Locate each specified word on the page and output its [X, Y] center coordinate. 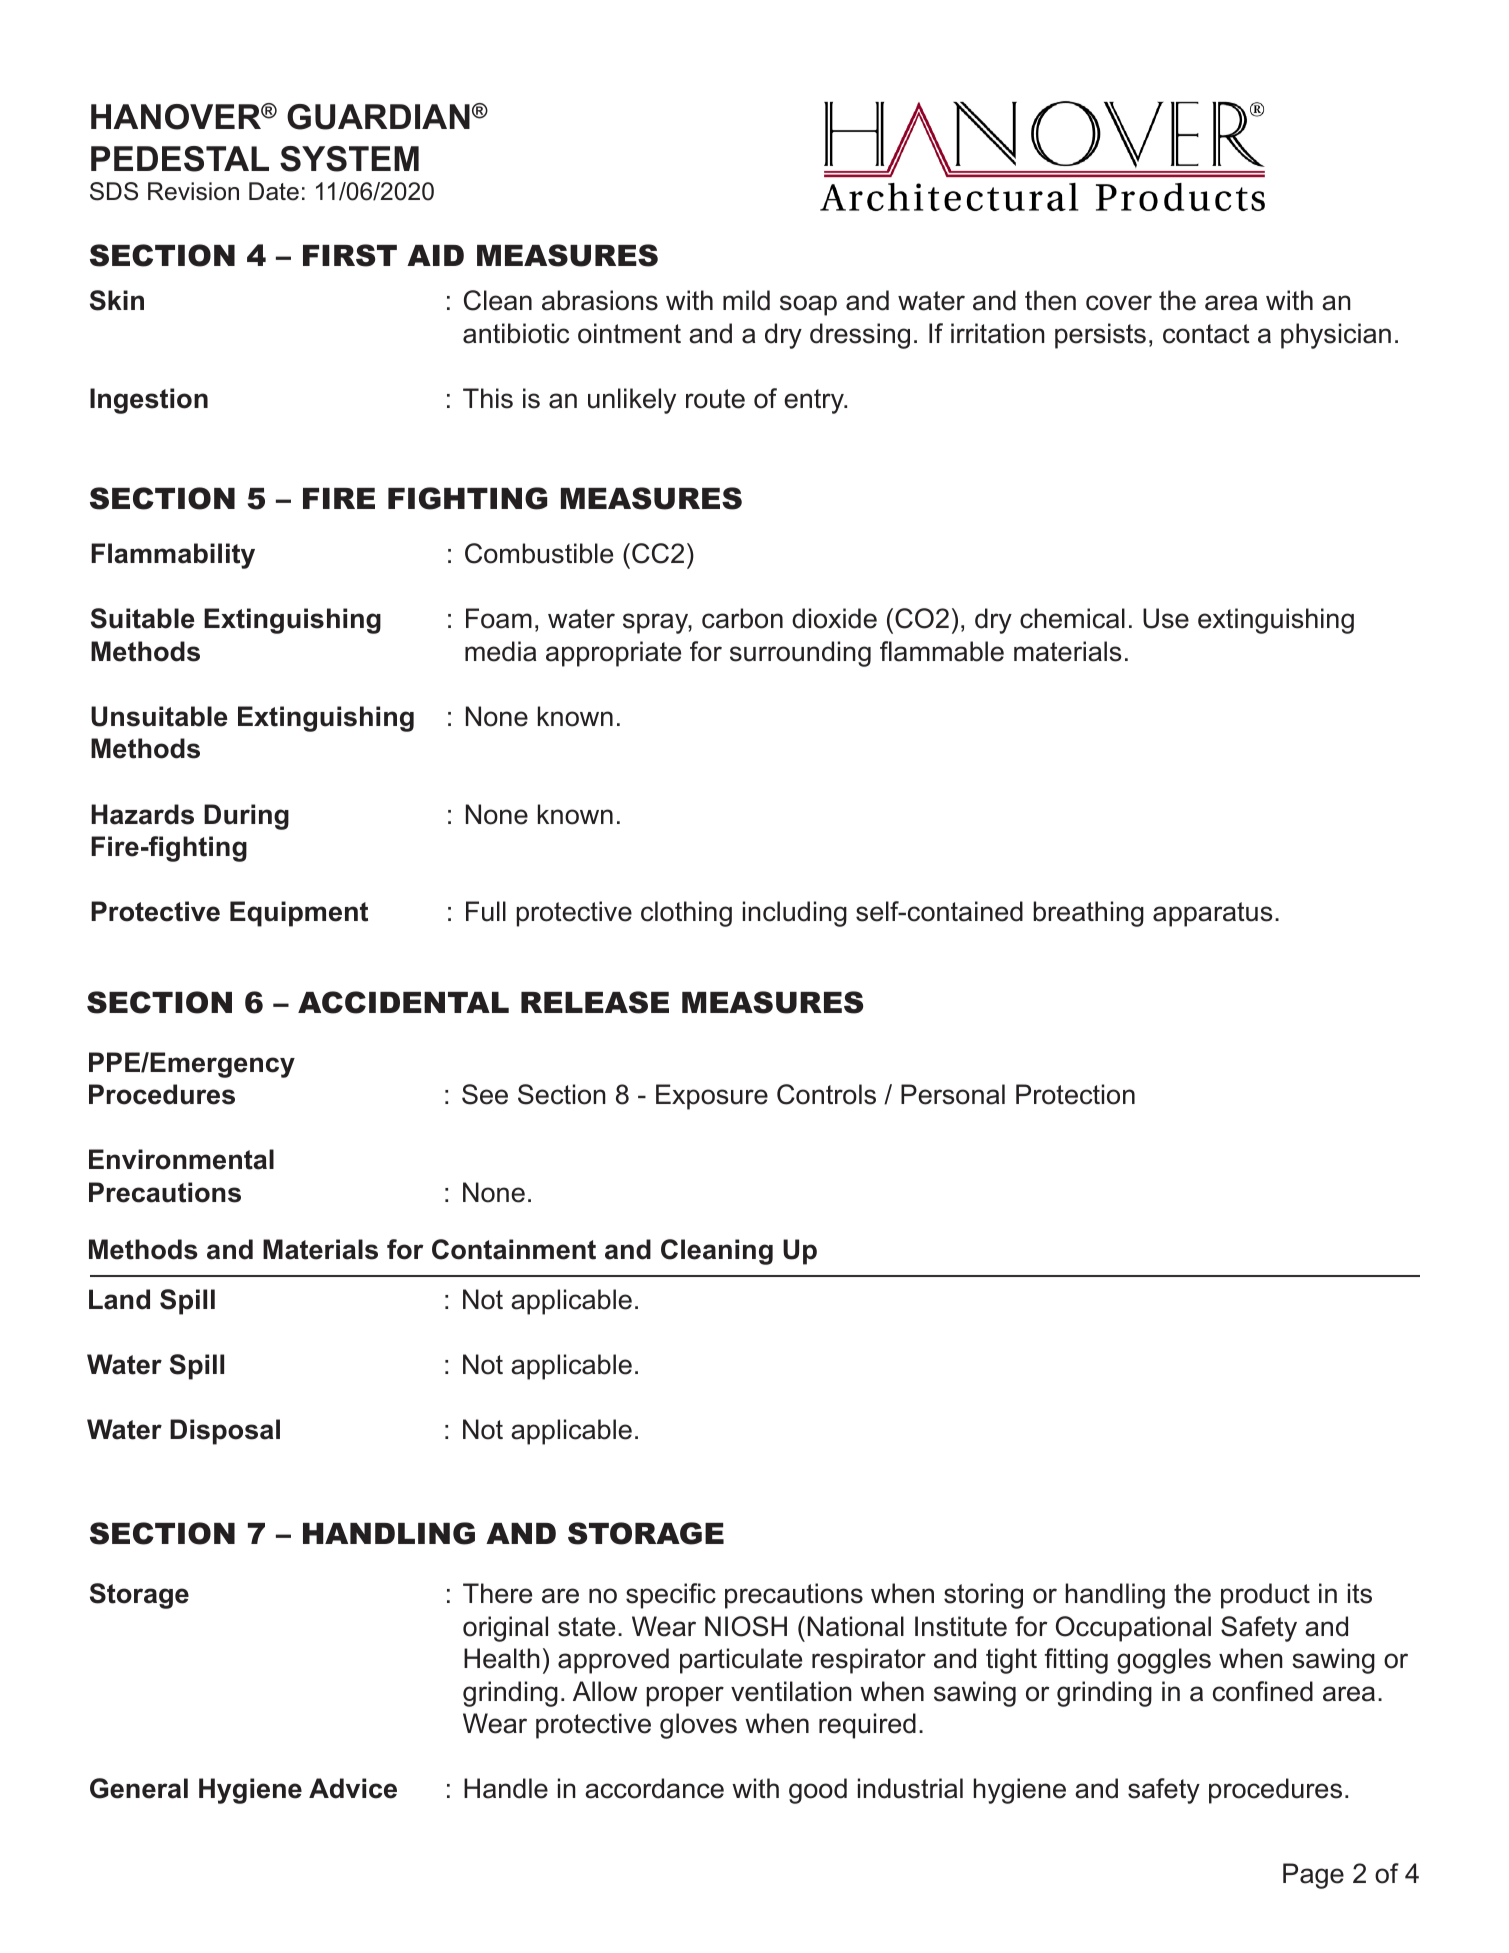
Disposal [225, 1432]
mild [746, 300]
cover [1119, 303]
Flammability [173, 556]
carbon [742, 618]
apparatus [1212, 914]
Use [1166, 618]
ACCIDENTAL [403, 1002]
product [1265, 1596]
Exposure [712, 1097]
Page [1313, 1876]
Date [274, 191]
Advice [353, 1788]
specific [671, 1596]
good [818, 1791]
